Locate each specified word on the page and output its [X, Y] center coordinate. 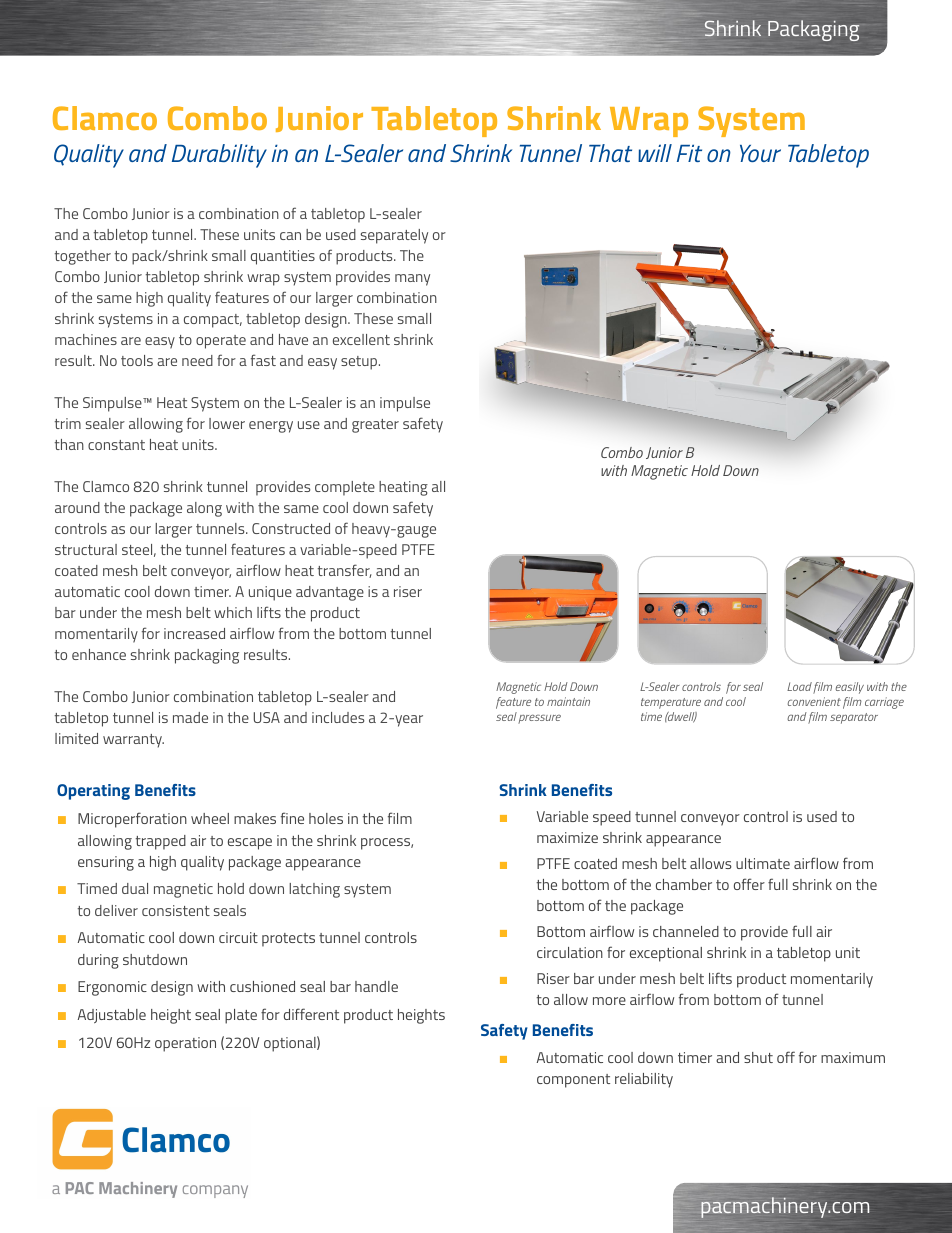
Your [760, 153]
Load [799, 686]
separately [394, 236]
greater [375, 426]
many [412, 280]
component [573, 1081]
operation [185, 1044]
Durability [219, 156]
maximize [567, 837]
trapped [161, 842]
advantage [330, 593]
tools [137, 360]
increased [194, 633]
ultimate [763, 863]
